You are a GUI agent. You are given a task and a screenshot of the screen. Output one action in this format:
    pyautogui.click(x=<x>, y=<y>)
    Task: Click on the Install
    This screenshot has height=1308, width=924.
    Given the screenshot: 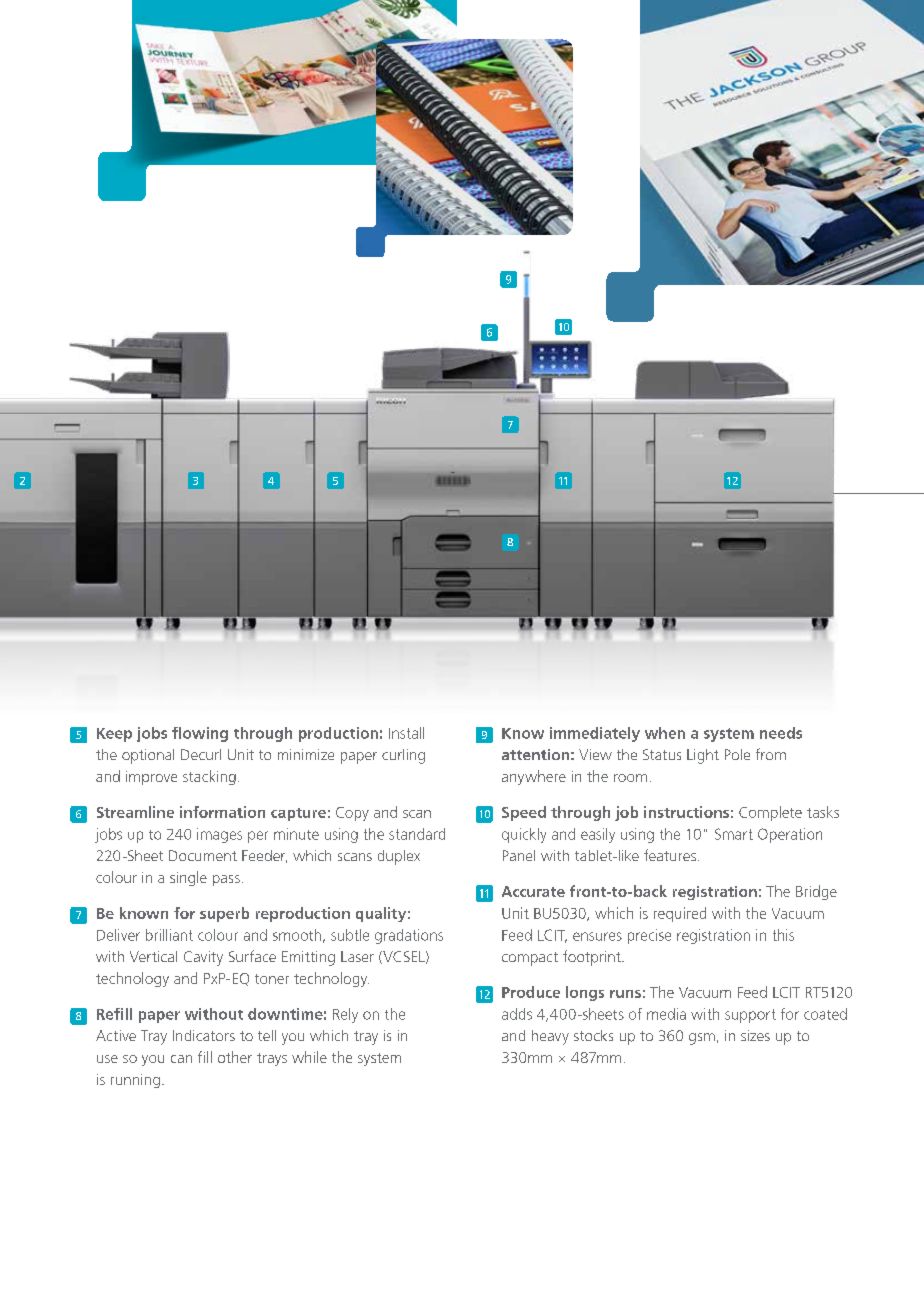 What is the action you would take?
    pyautogui.click(x=406, y=733)
